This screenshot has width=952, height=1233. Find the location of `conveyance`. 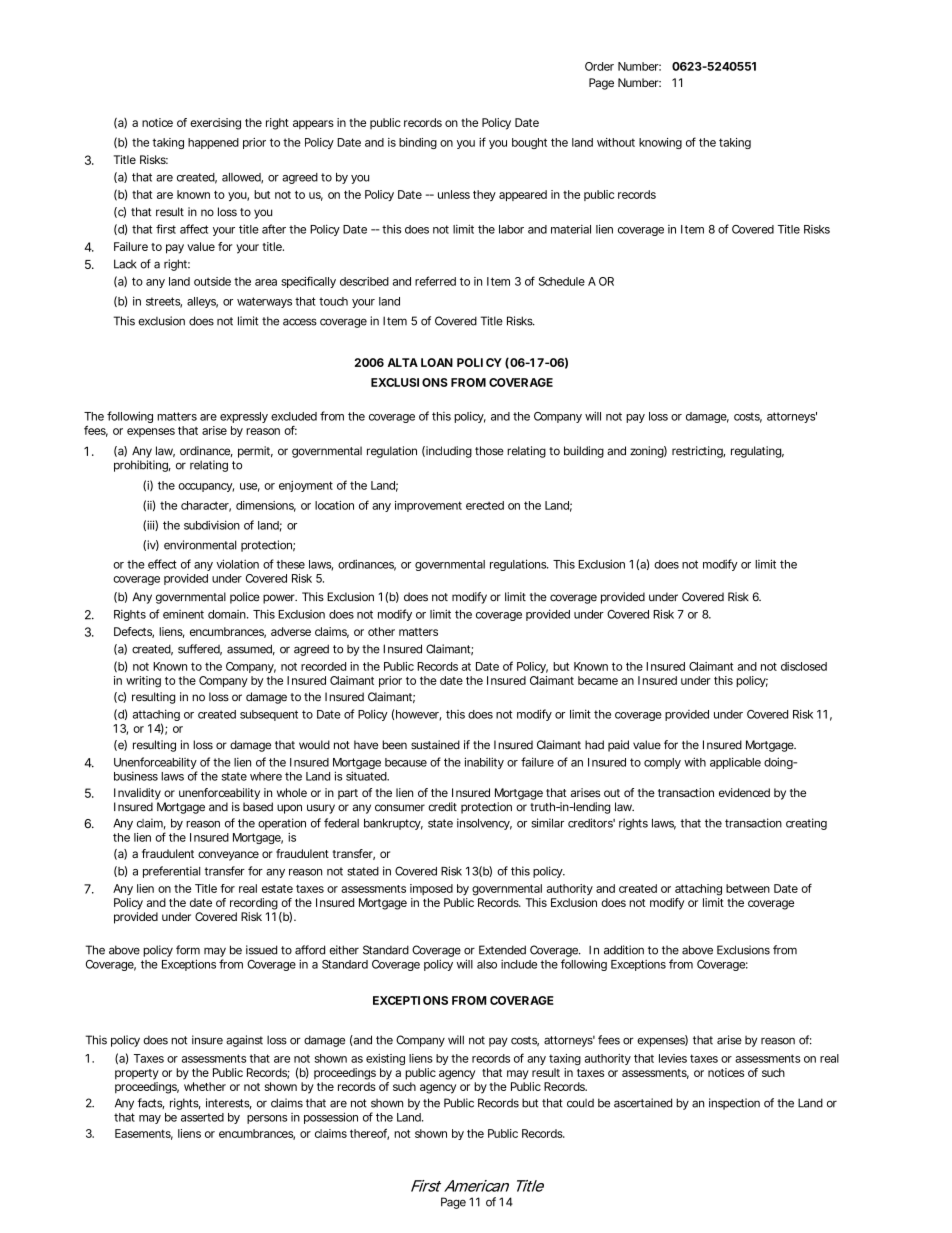

conveyance is located at coordinates (228, 856).
